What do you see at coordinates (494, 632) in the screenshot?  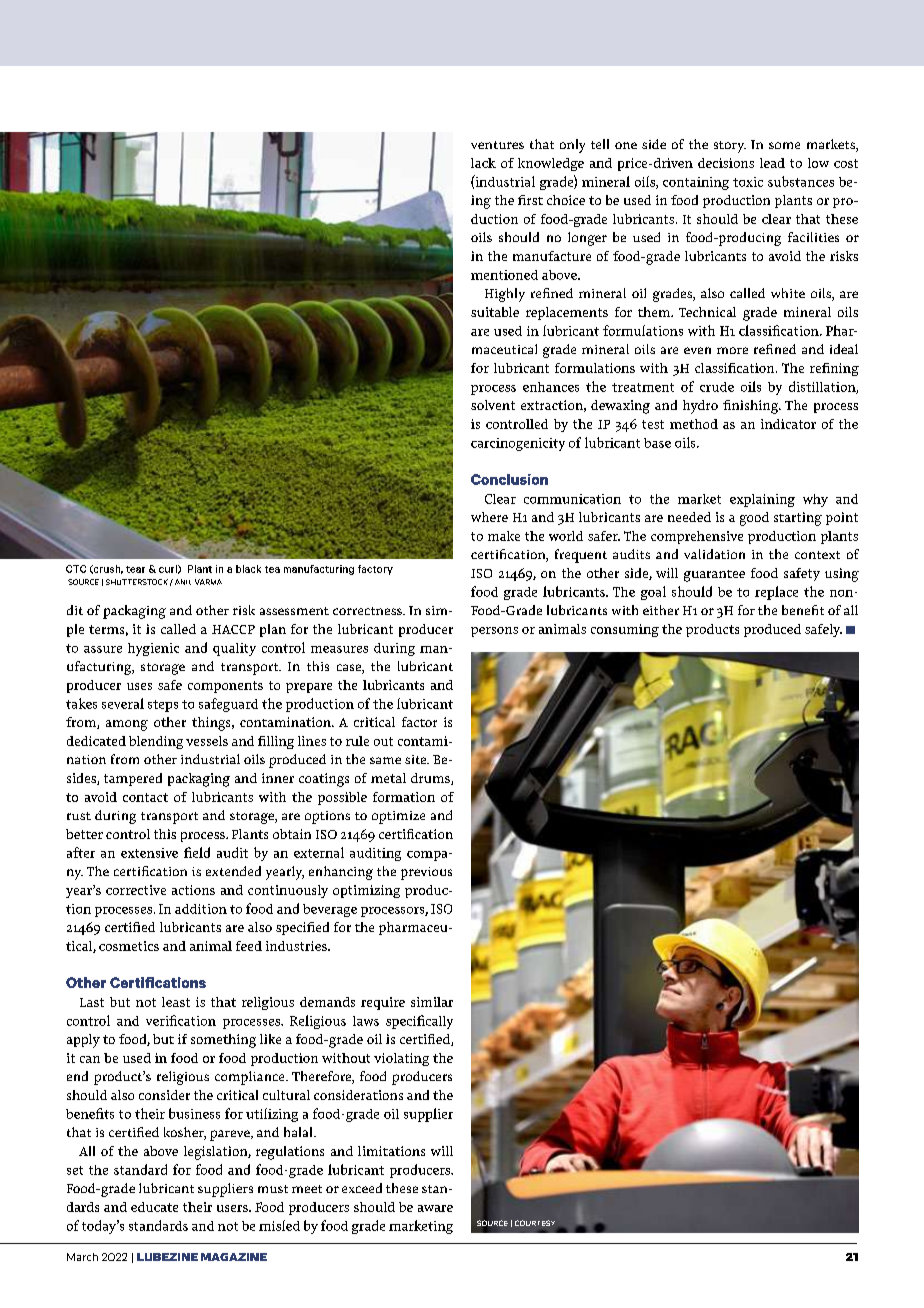 I see `persons` at bounding box center [494, 632].
